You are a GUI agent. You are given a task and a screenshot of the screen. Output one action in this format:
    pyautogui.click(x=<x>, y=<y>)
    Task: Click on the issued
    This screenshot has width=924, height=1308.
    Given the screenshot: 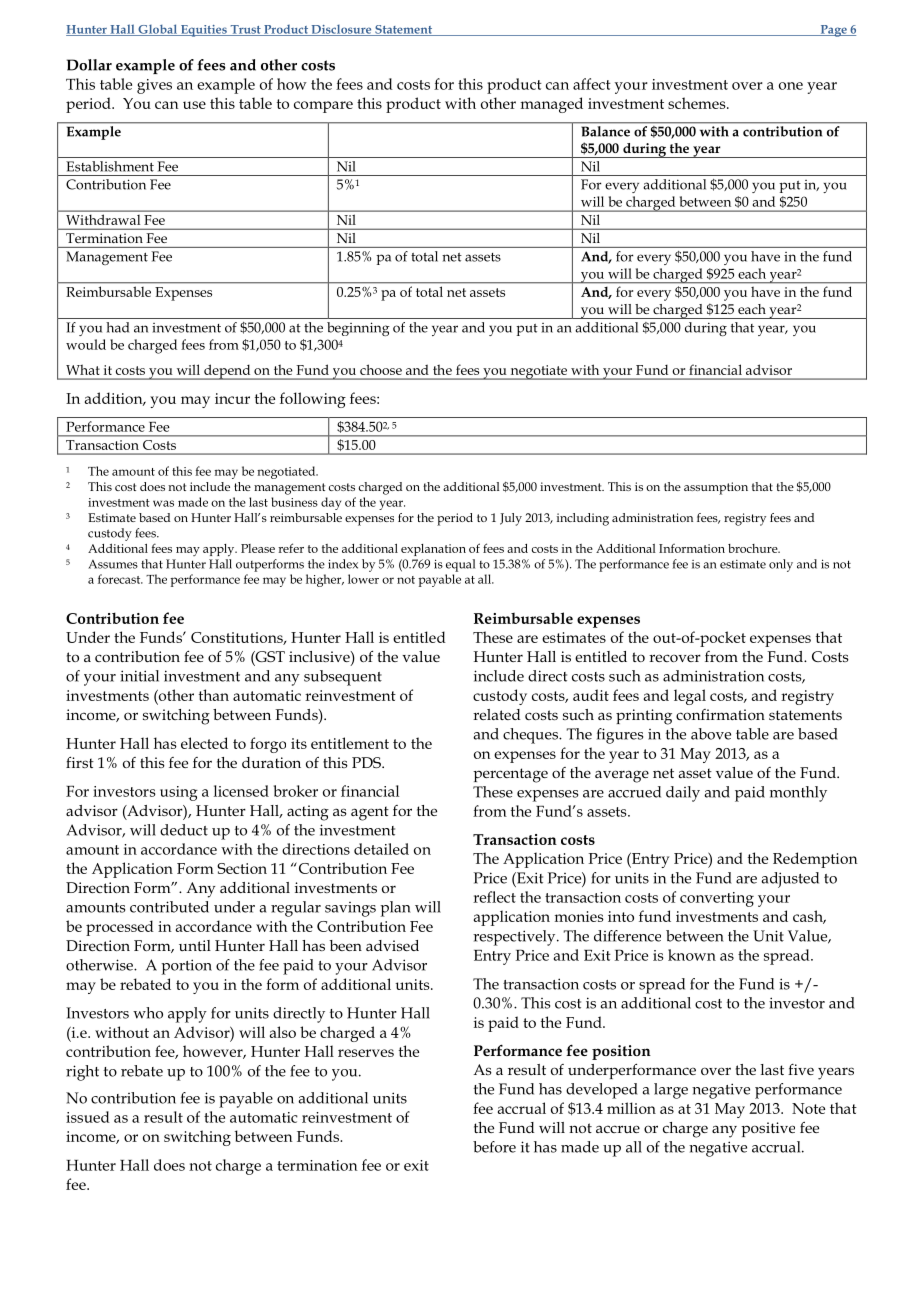 What is the action you would take?
    pyautogui.click(x=88, y=1117)
